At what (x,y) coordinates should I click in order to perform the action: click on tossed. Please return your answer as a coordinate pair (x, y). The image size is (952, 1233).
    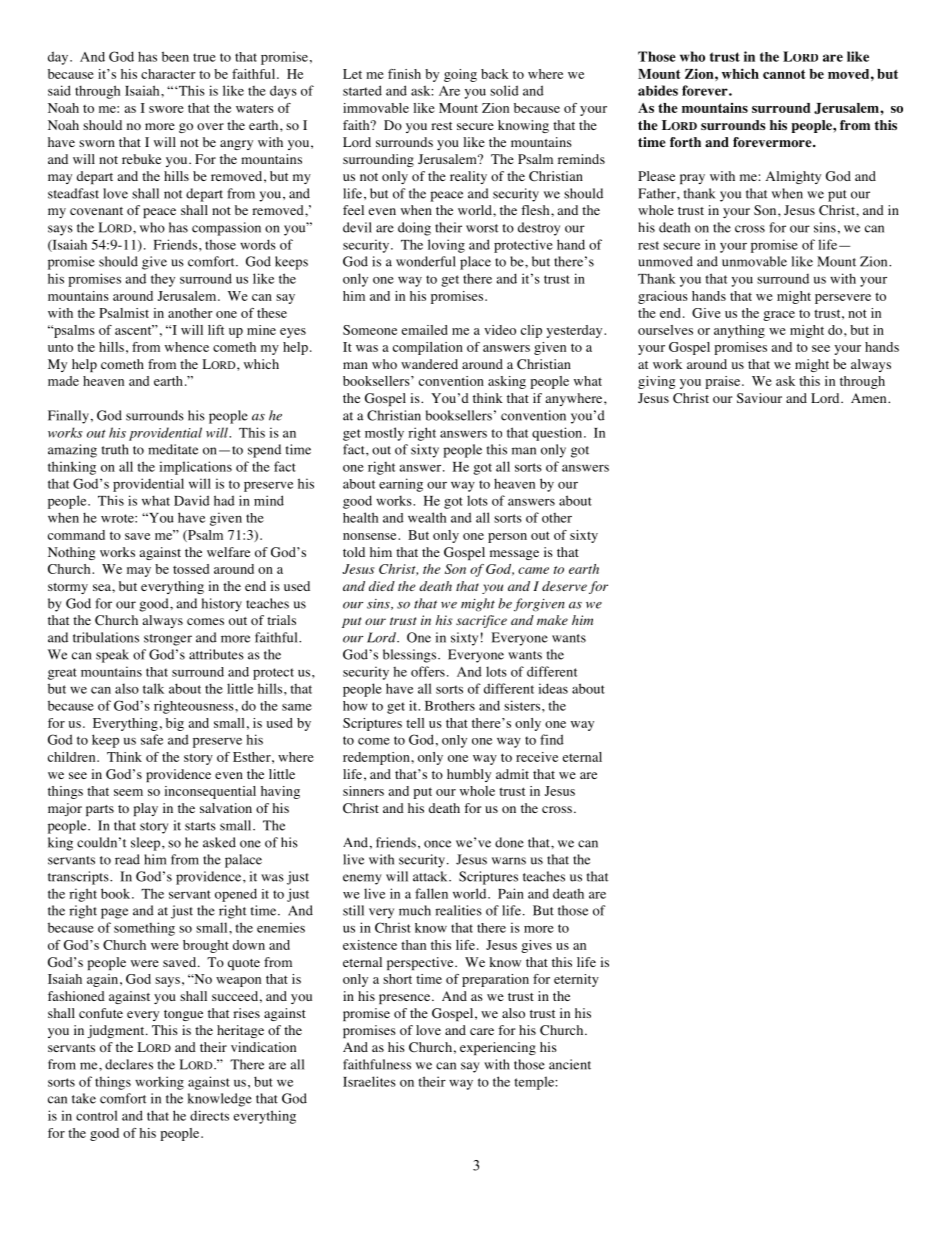
    Looking at the image, I should click on (191, 569).
